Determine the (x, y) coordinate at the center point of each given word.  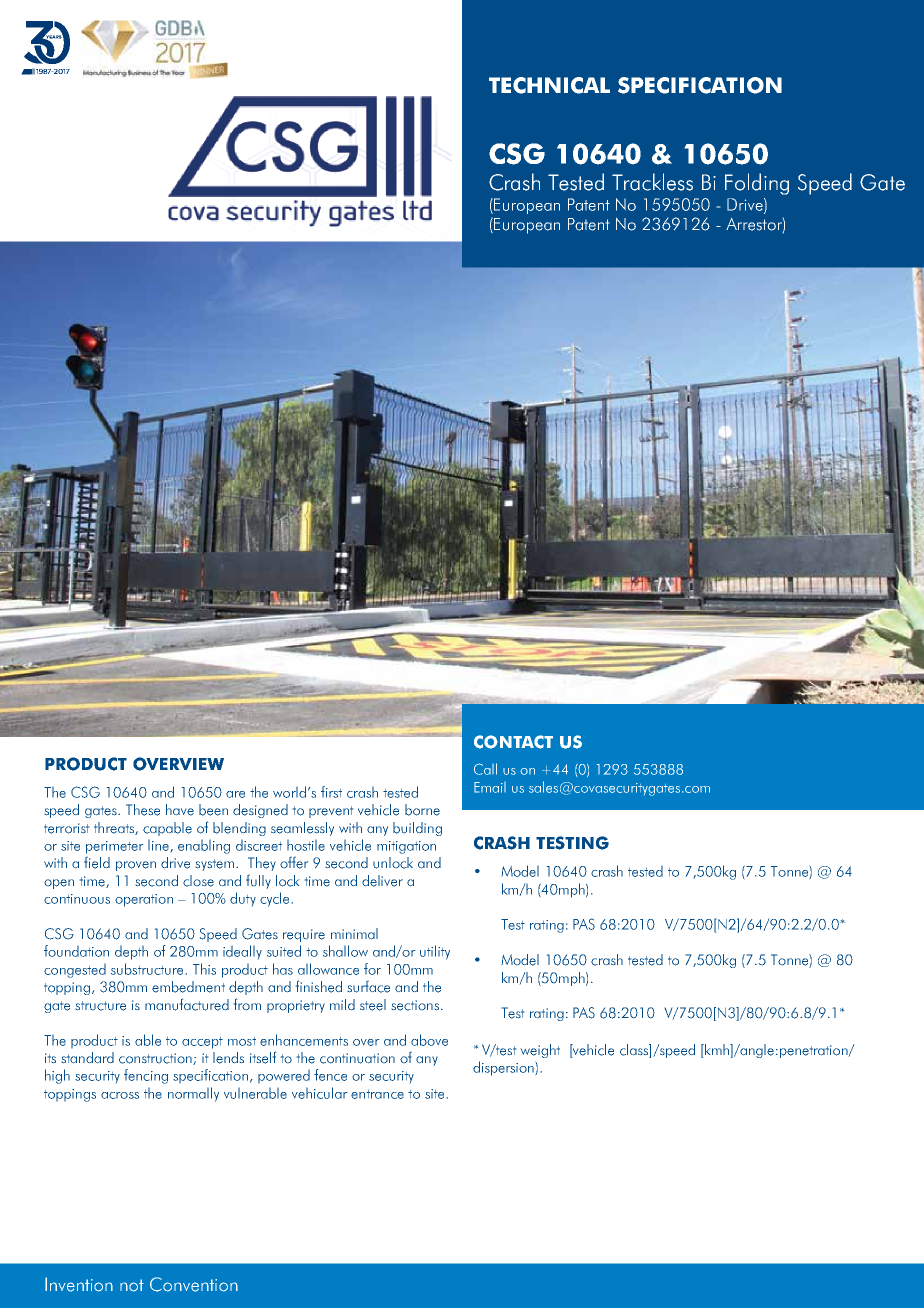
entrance (377, 1094)
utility (435, 952)
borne (422, 810)
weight (540, 1051)
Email (490, 787)
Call (485, 769)
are (235, 794)
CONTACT (513, 742)
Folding (757, 184)
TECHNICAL (549, 85)
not (132, 1285)
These (143, 810)
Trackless (652, 182)
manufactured (187, 1004)
